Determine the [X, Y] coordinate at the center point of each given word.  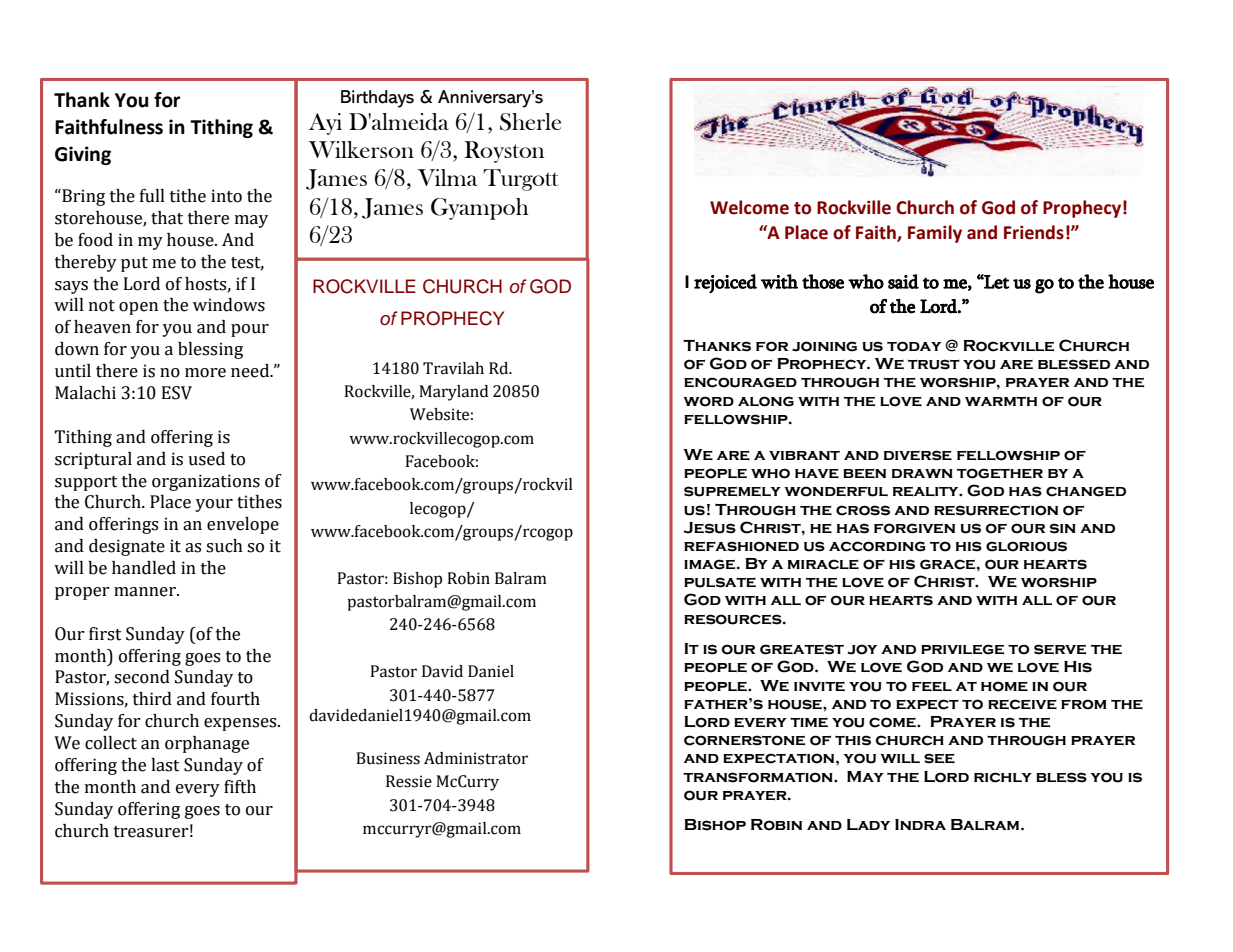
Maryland [453, 393]
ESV [177, 393]
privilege [962, 649]
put [134, 264]
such [224, 546]
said [903, 281]
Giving [83, 155]
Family [935, 234]
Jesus [710, 528]
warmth [1001, 401]
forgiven [914, 528]
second [142, 677]
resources [734, 619]
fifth [240, 787]
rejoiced [725, 284]
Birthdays [377, 99]
